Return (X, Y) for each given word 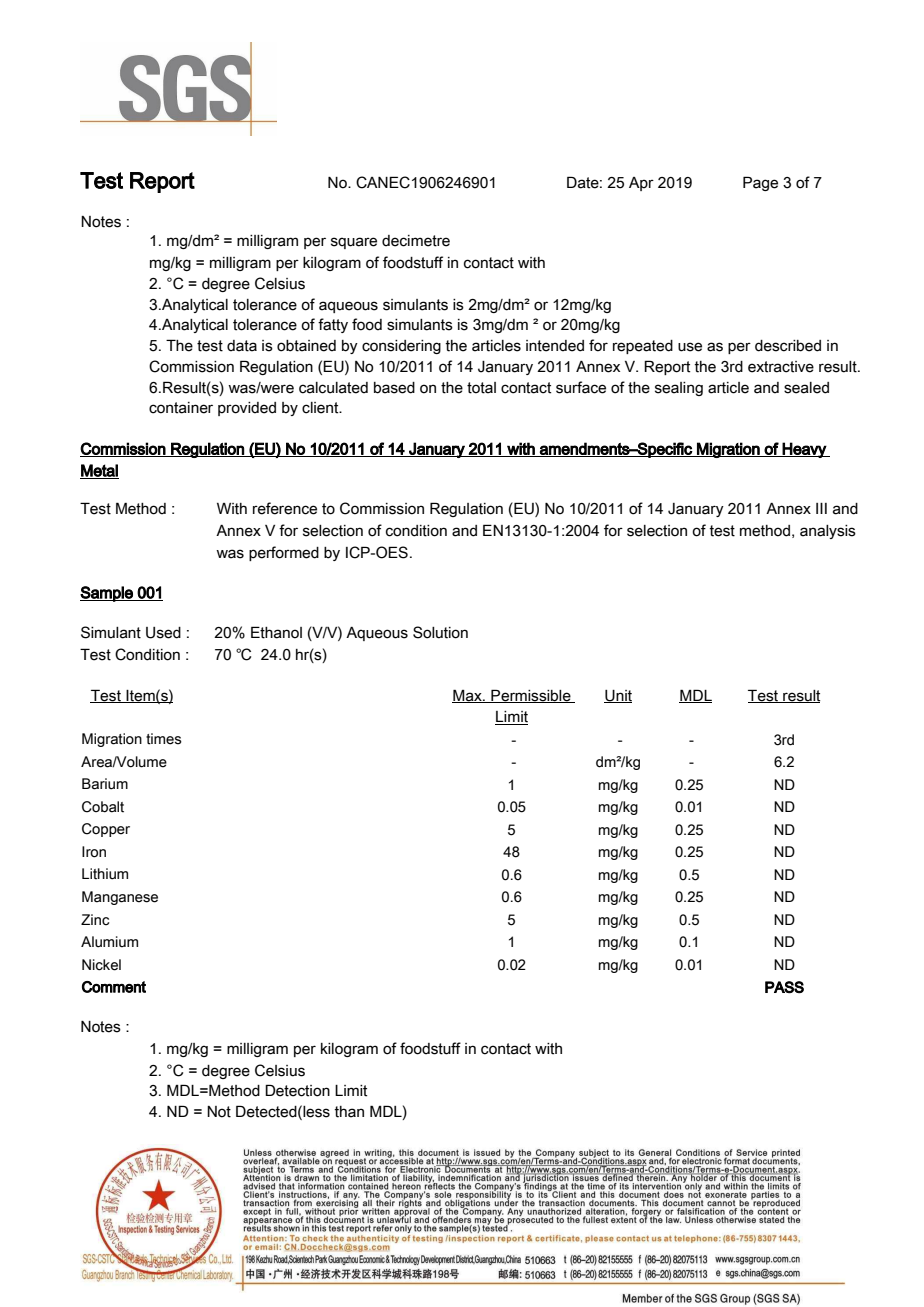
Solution (440, 632)
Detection (297, 1090)
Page (760, 183)
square (354, 243)
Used (163, 633)
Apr (641, 184)
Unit (618, 696)
